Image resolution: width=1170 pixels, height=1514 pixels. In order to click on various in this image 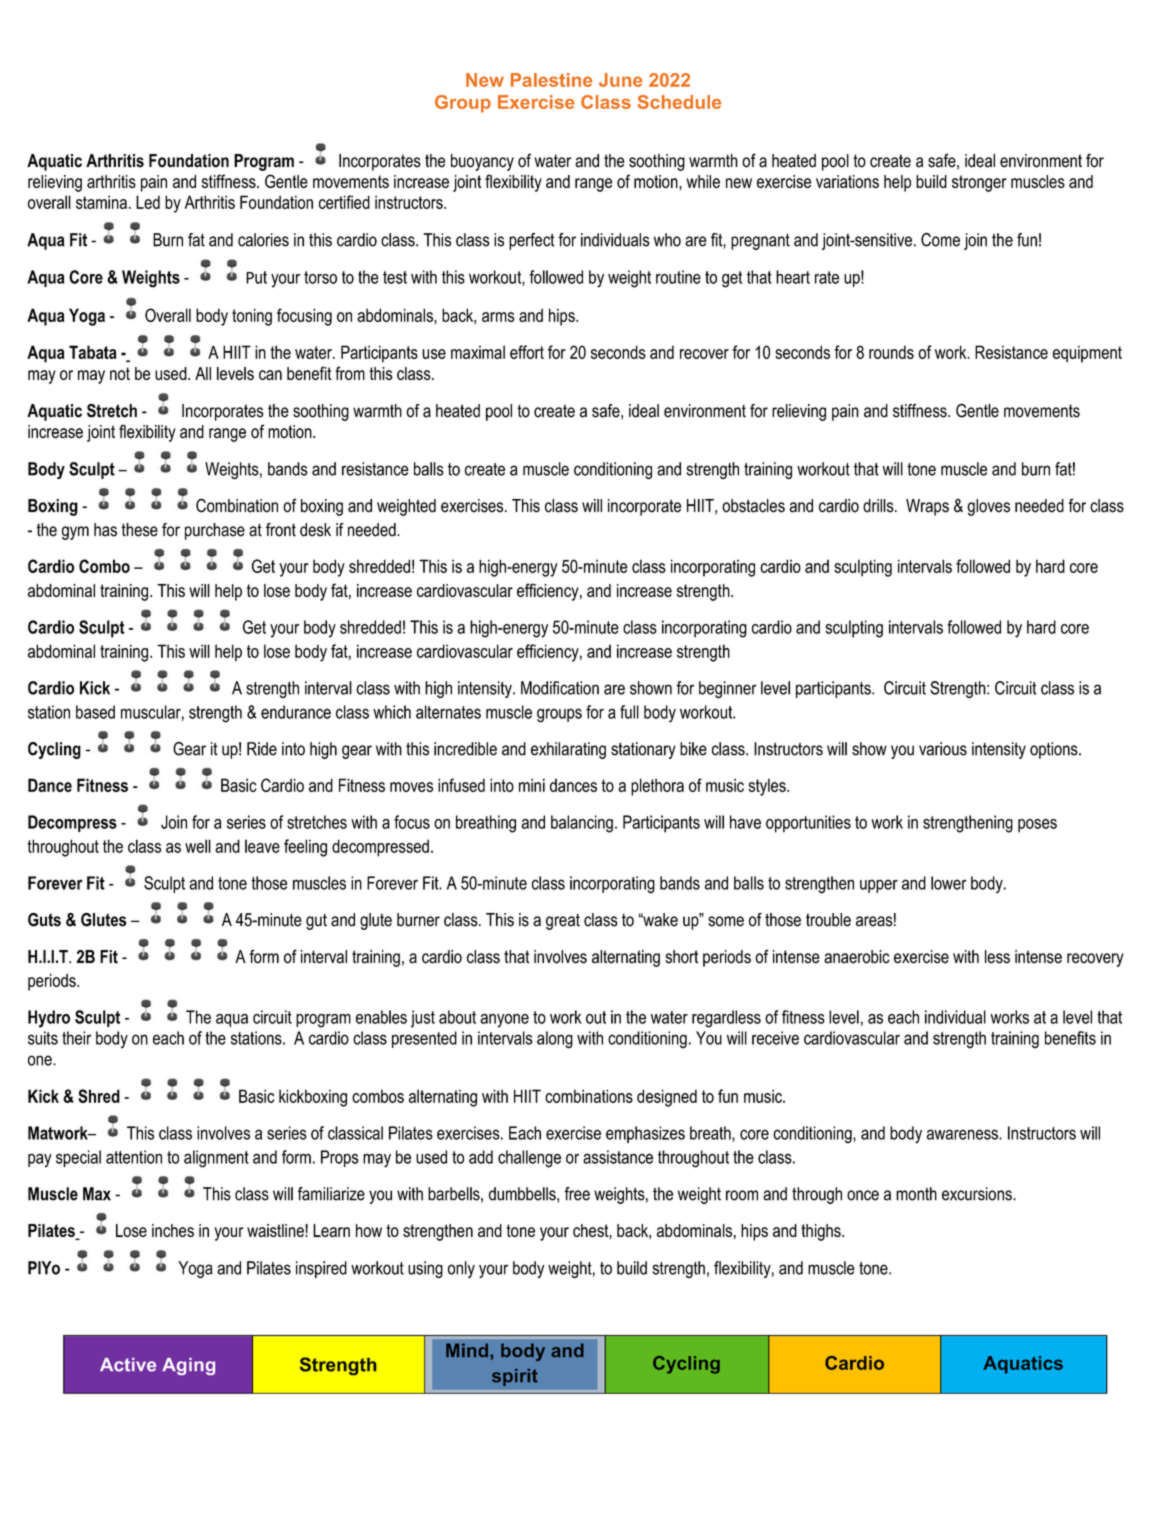, I will do `click(943, 749)`.
